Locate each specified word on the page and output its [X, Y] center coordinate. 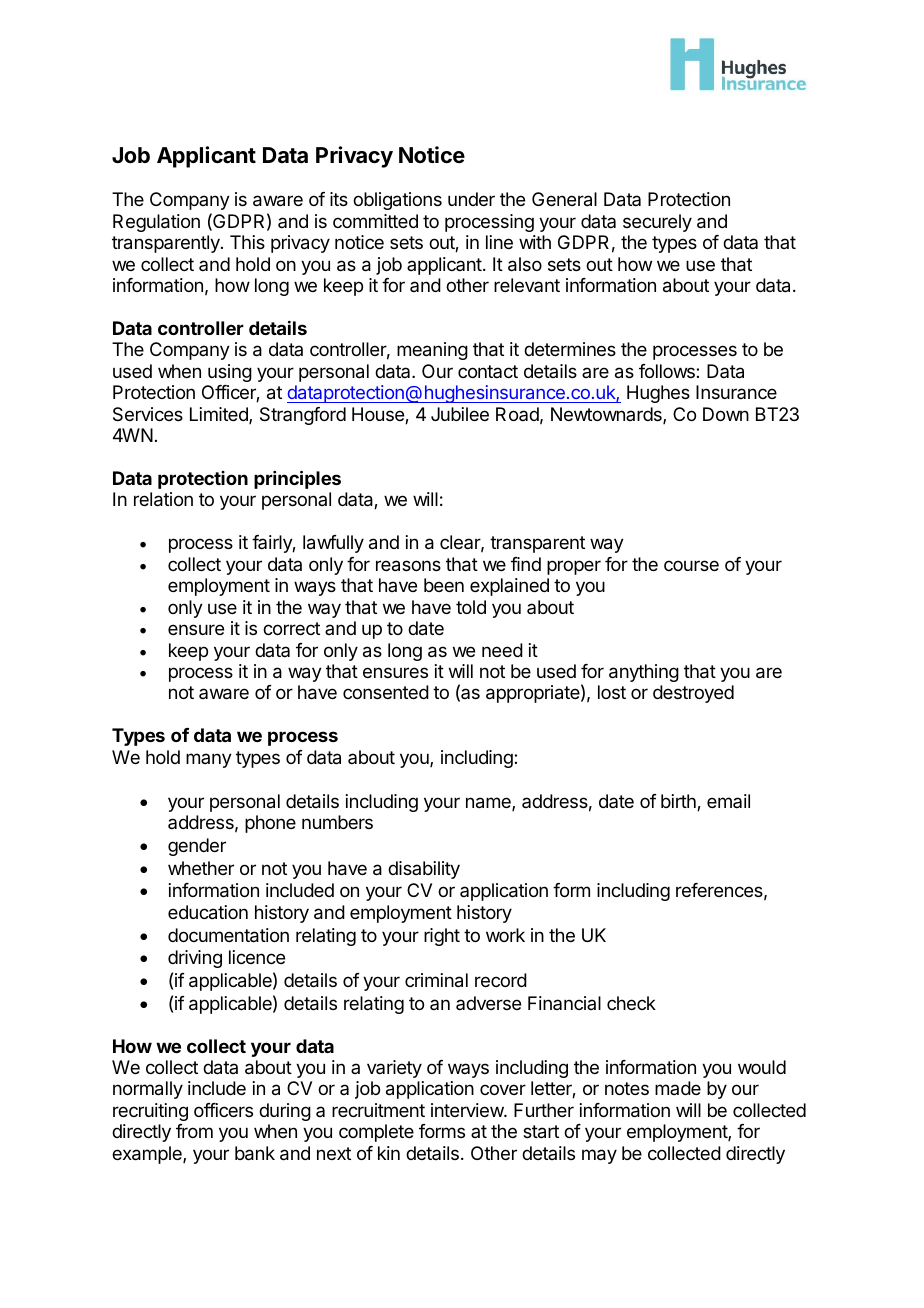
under [471, 199]
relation [163, 499]
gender [197, 847]
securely [657, 223]
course [691, 565]
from [194, 1131]
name [489, 804]
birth [679, 802]
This [247, 242]
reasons [408, 566]
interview [468, 1110]
